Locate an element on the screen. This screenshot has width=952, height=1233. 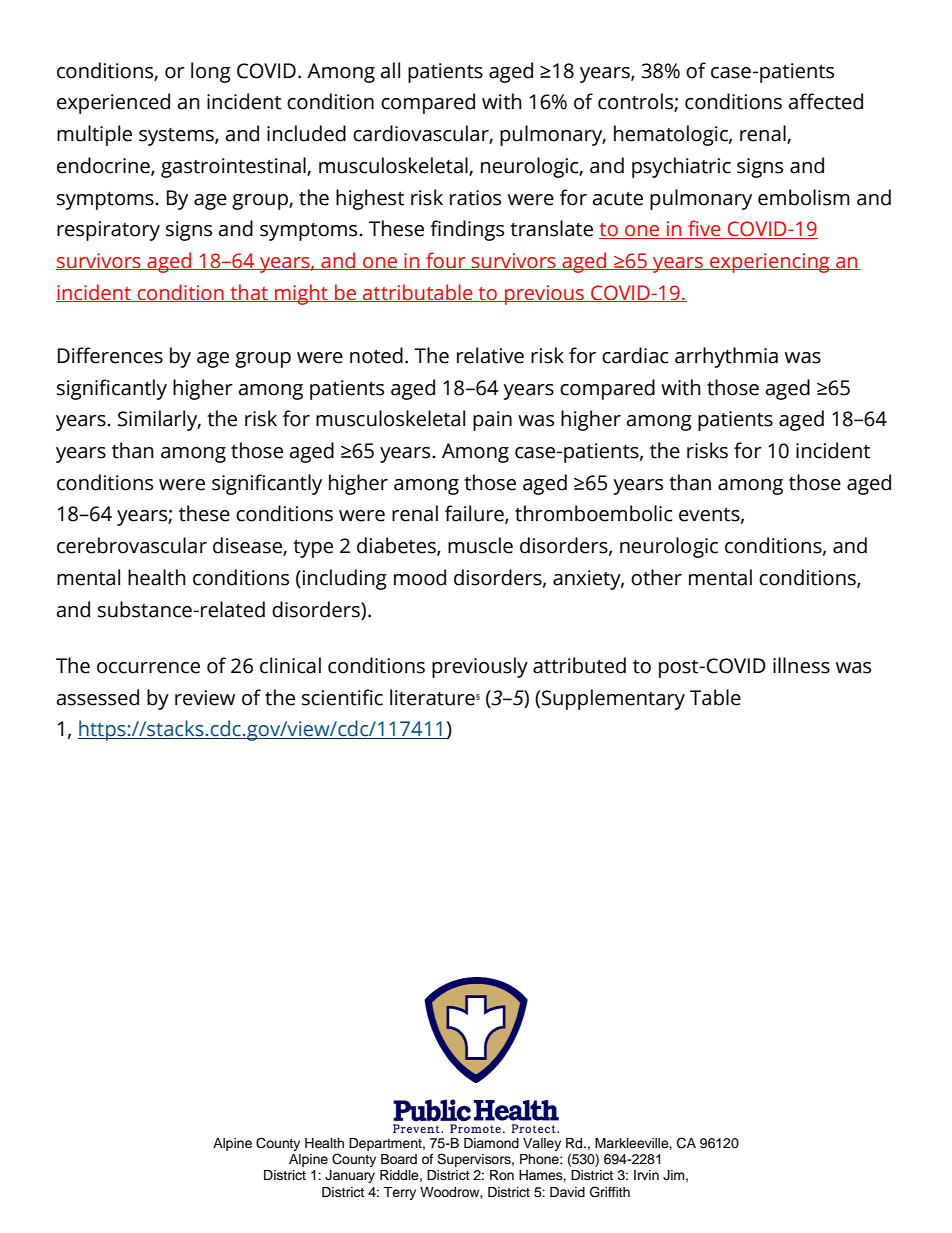
Ron is located at coordinates (502, 1175).
